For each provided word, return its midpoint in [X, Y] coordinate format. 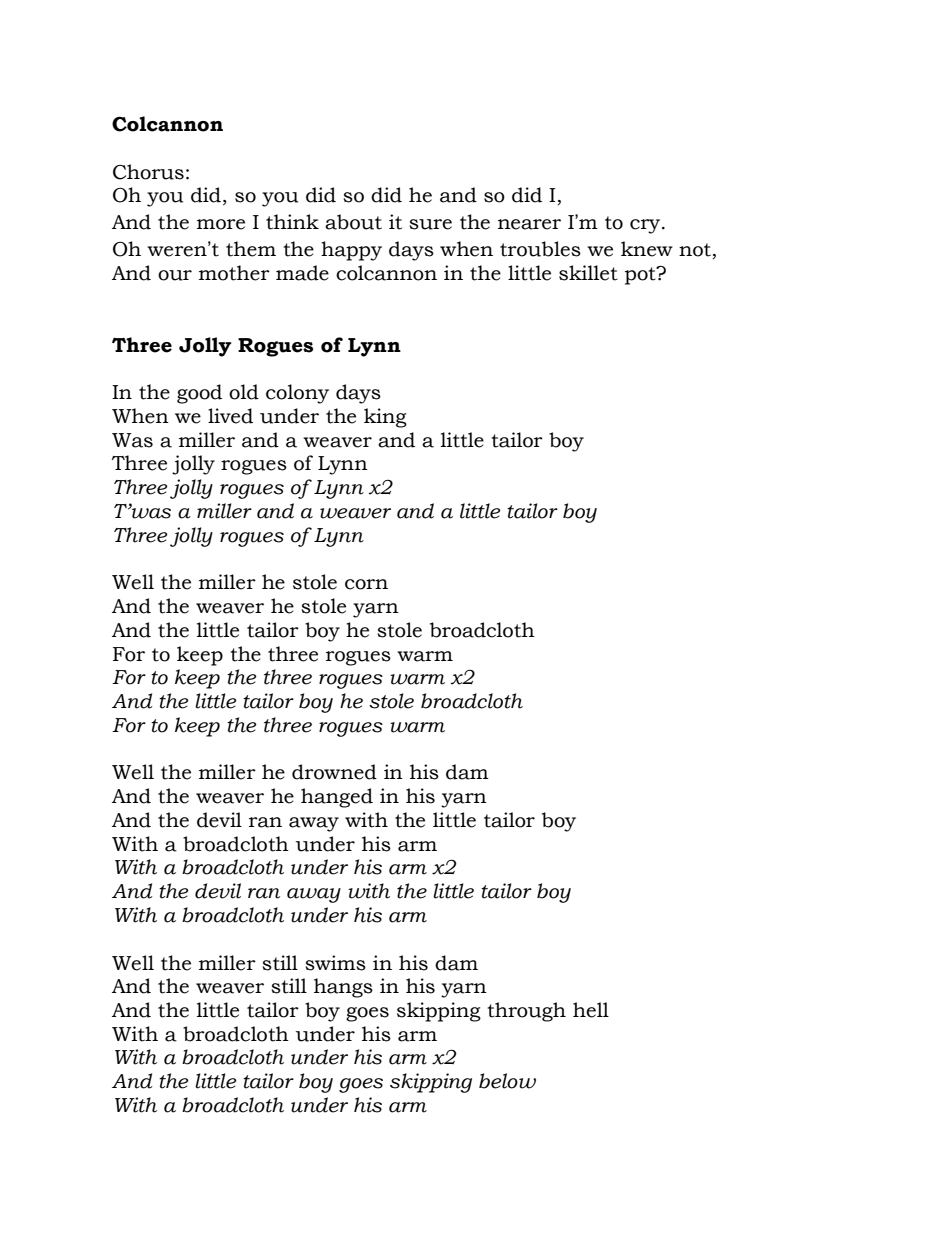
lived [230, 416]
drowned [334, 772]
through [526, 1012]
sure [430, 224]
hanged [337, 798]
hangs [343, 988]
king [385, 418]
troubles [540, 249]
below [507, 1081]
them [251, 249]
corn [366, 584]
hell [591, 1010]
